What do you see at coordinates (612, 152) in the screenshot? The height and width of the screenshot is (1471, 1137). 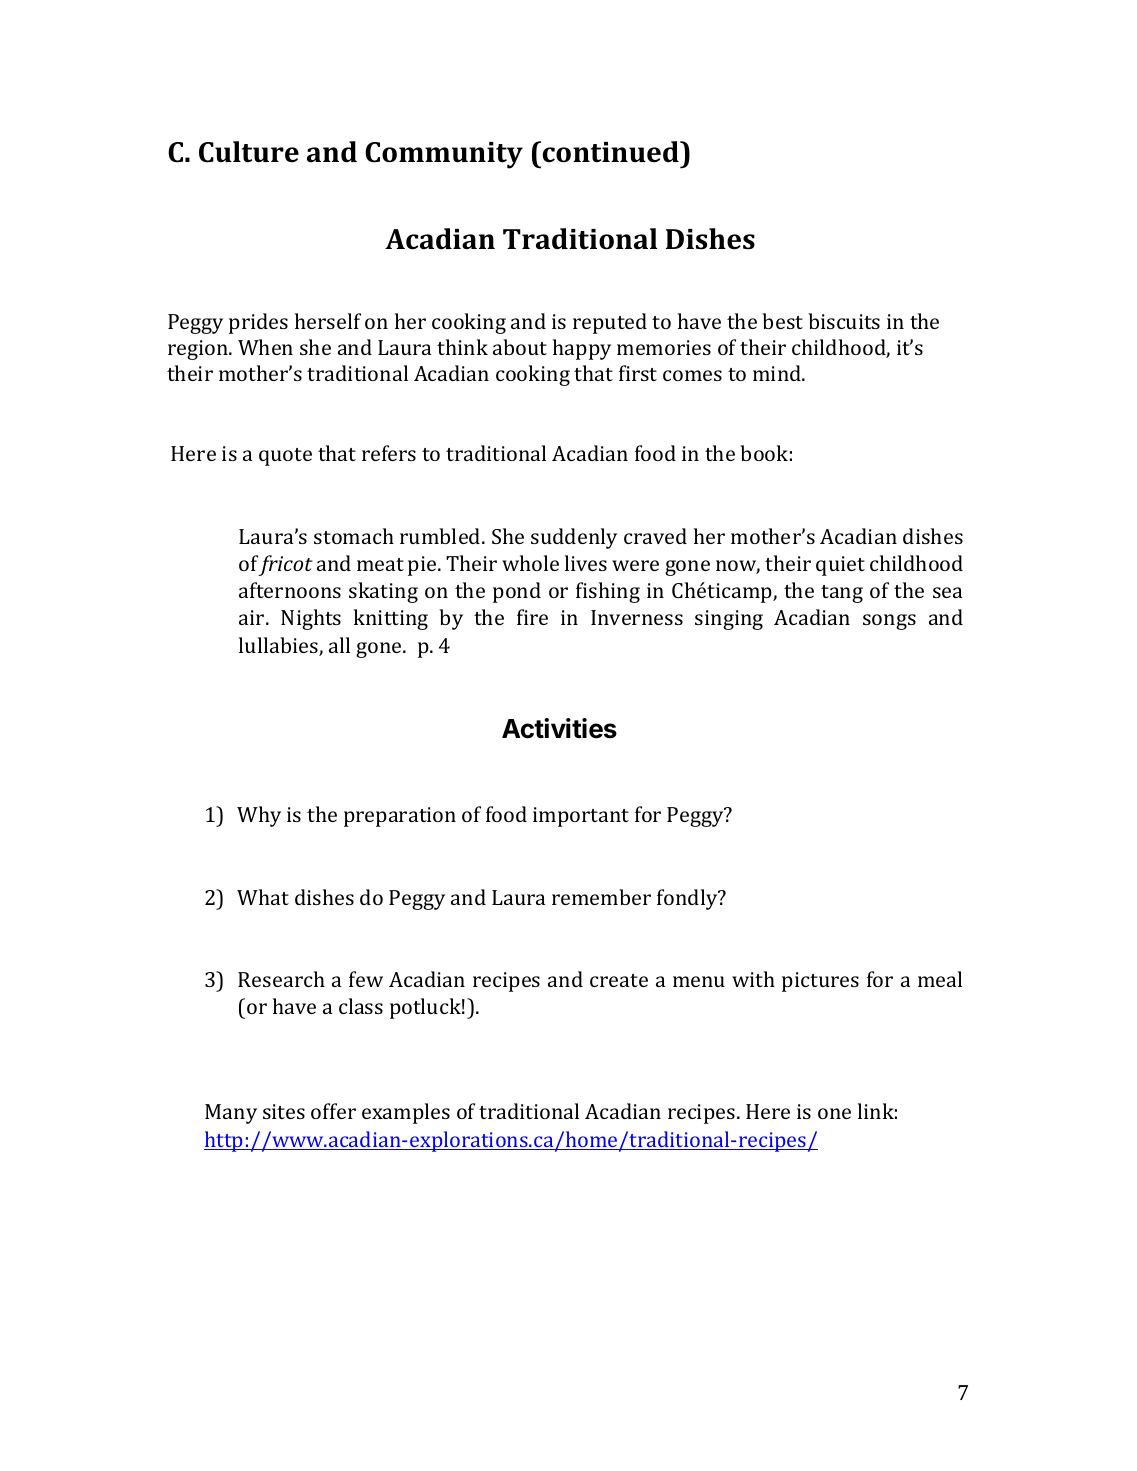 I see `continued` at bounding box center [612, 152].
